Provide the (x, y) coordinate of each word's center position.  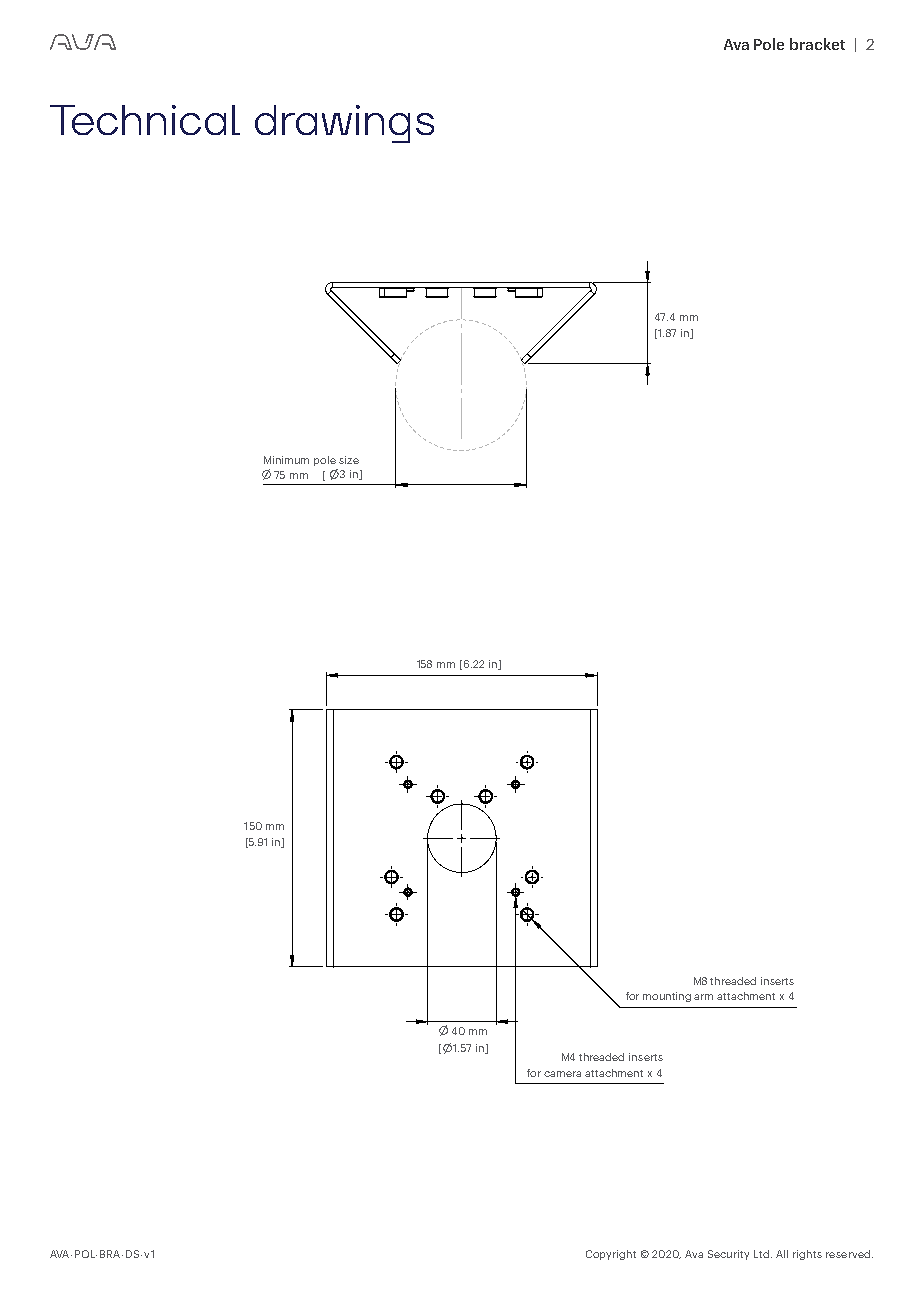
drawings (344, 124)
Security (728, 1255)
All (782, 1254)
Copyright (611, 1255)
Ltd (763, 1254)
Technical (145, 120)
